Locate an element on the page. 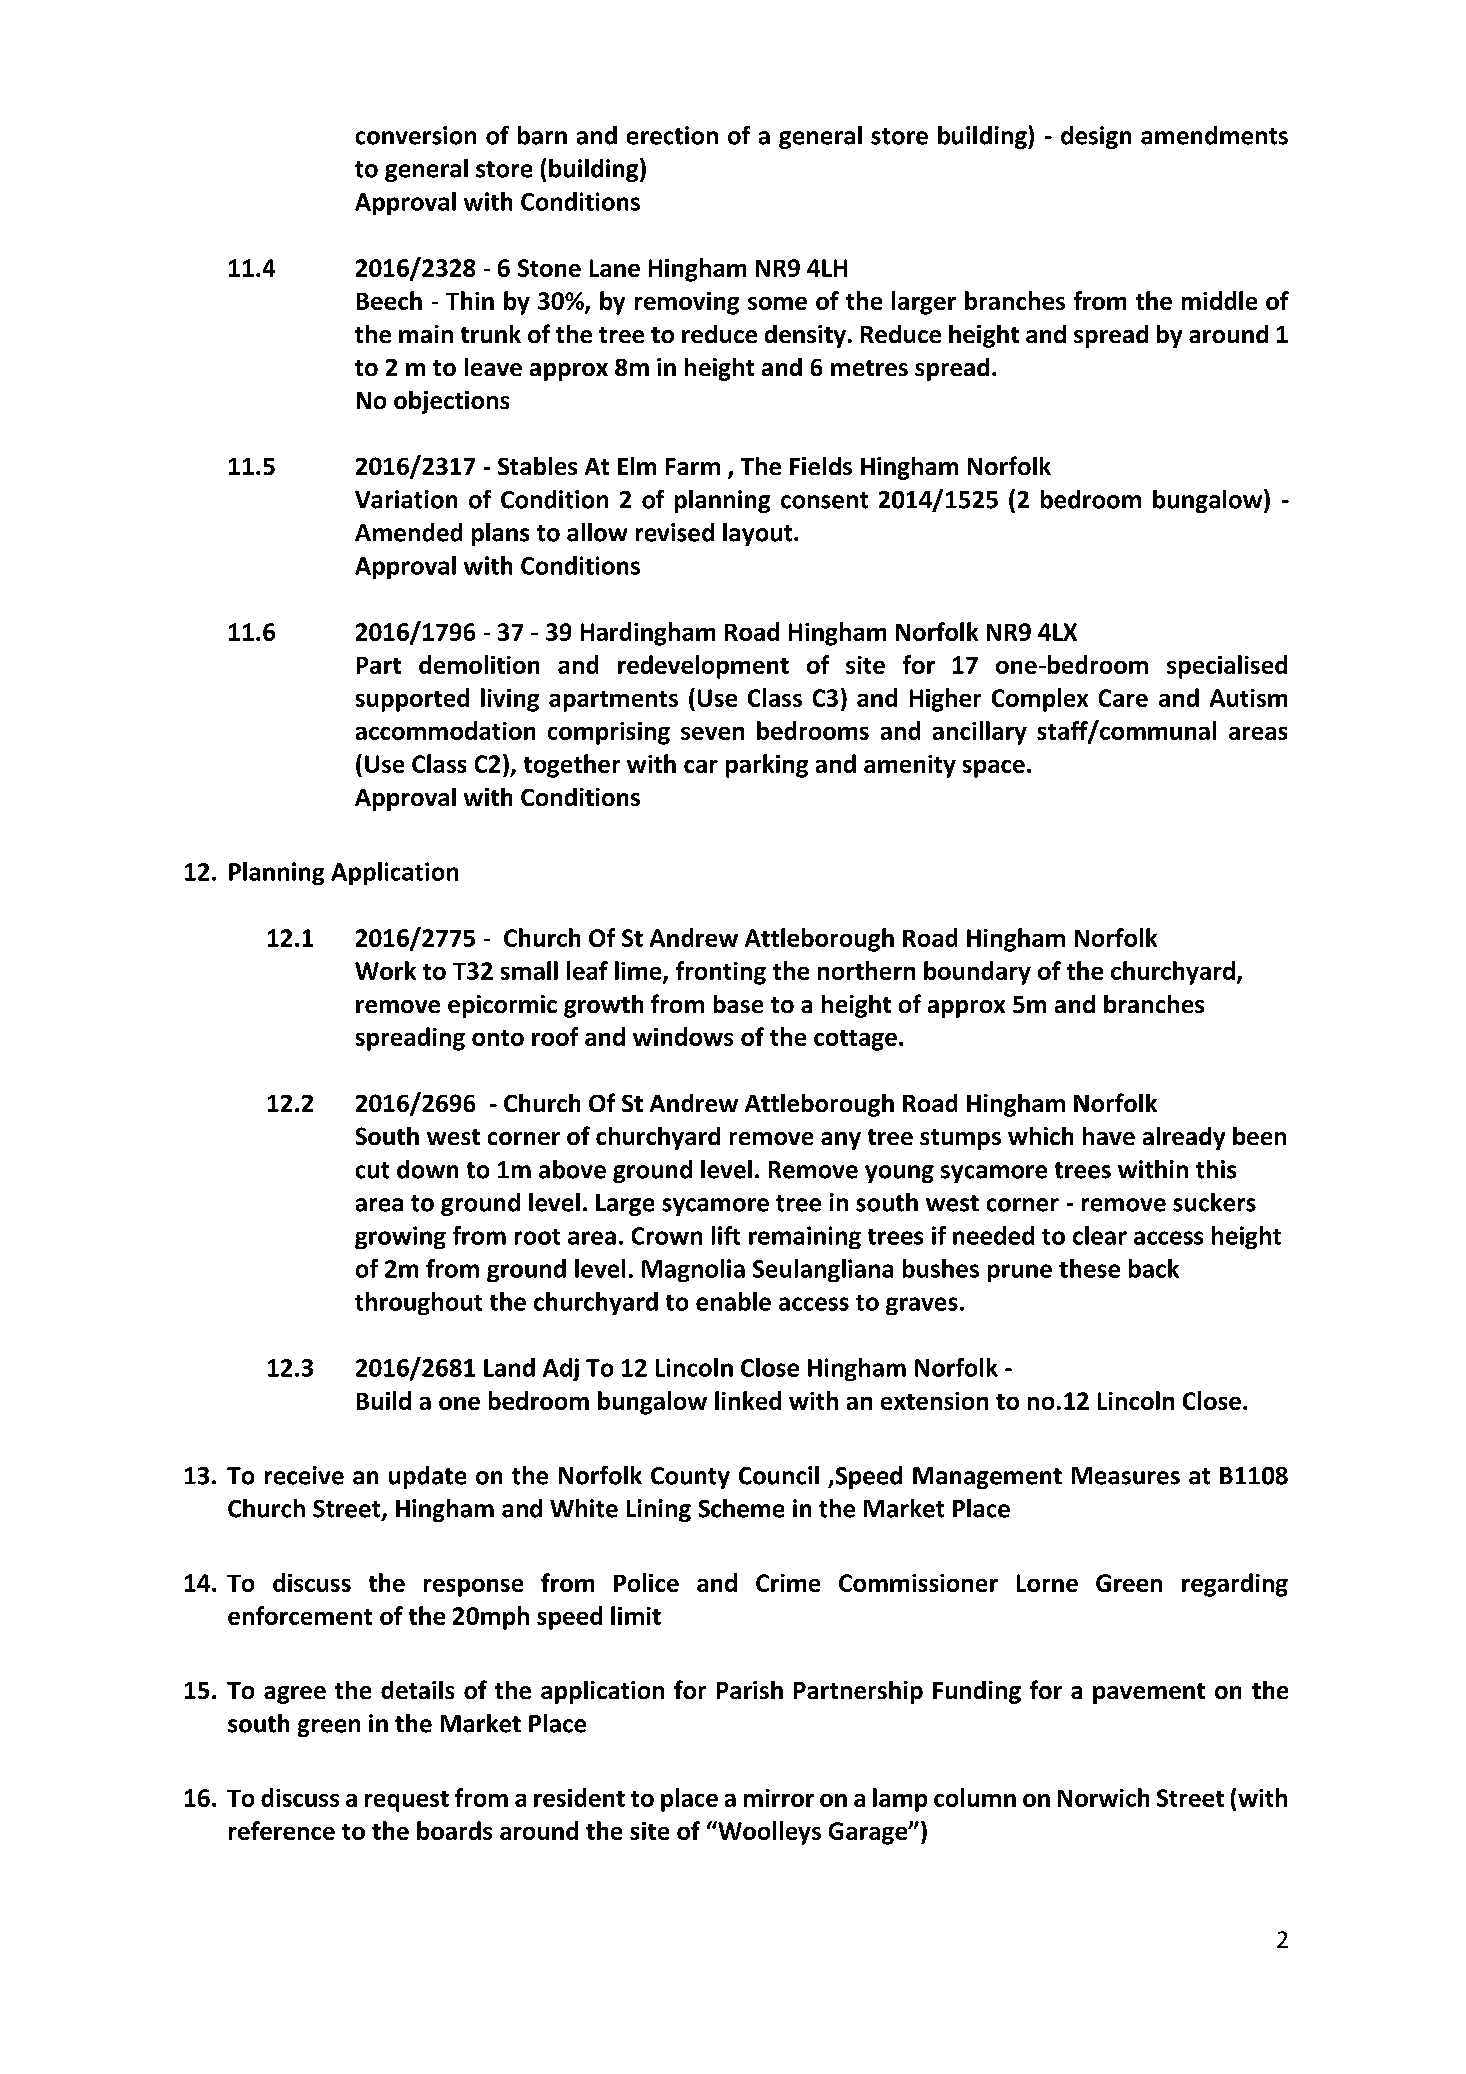 Image resolution: width=1466 pixels, height=2074 pixels. Council is located at coordinates (779, 1475).
